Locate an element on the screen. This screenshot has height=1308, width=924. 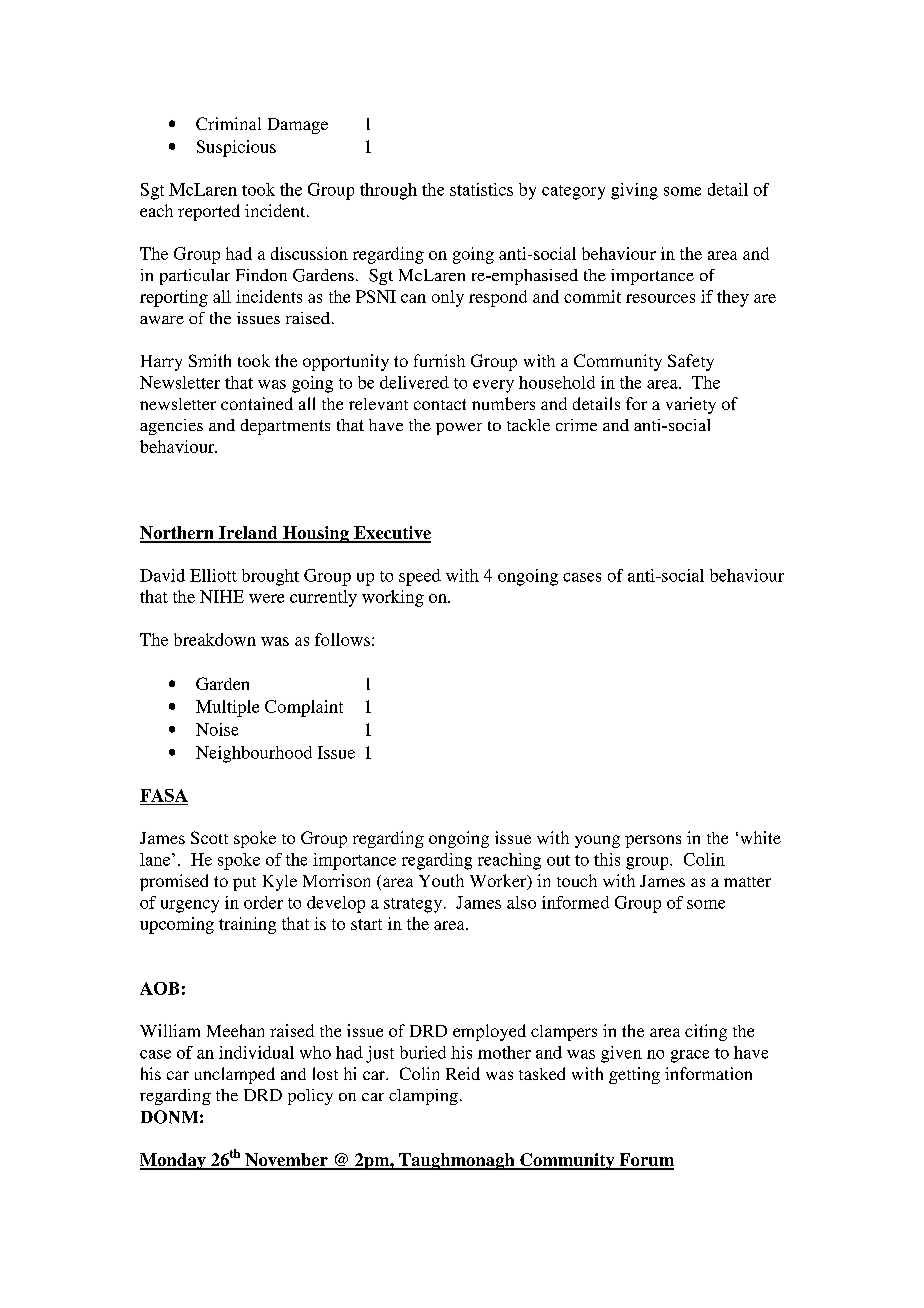
Forum is located at coordinates (645, 1161).
